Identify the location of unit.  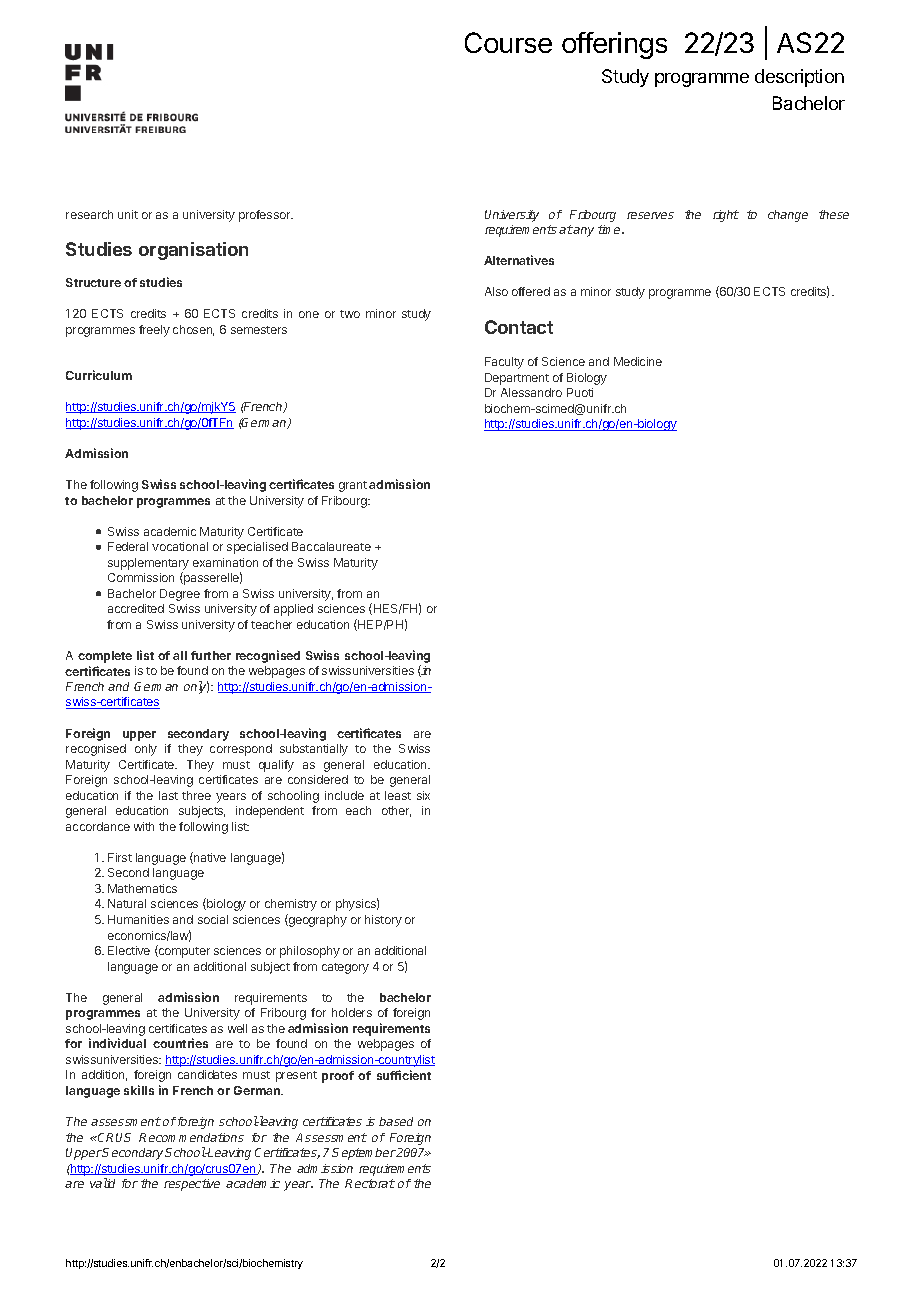
(128, 214).
